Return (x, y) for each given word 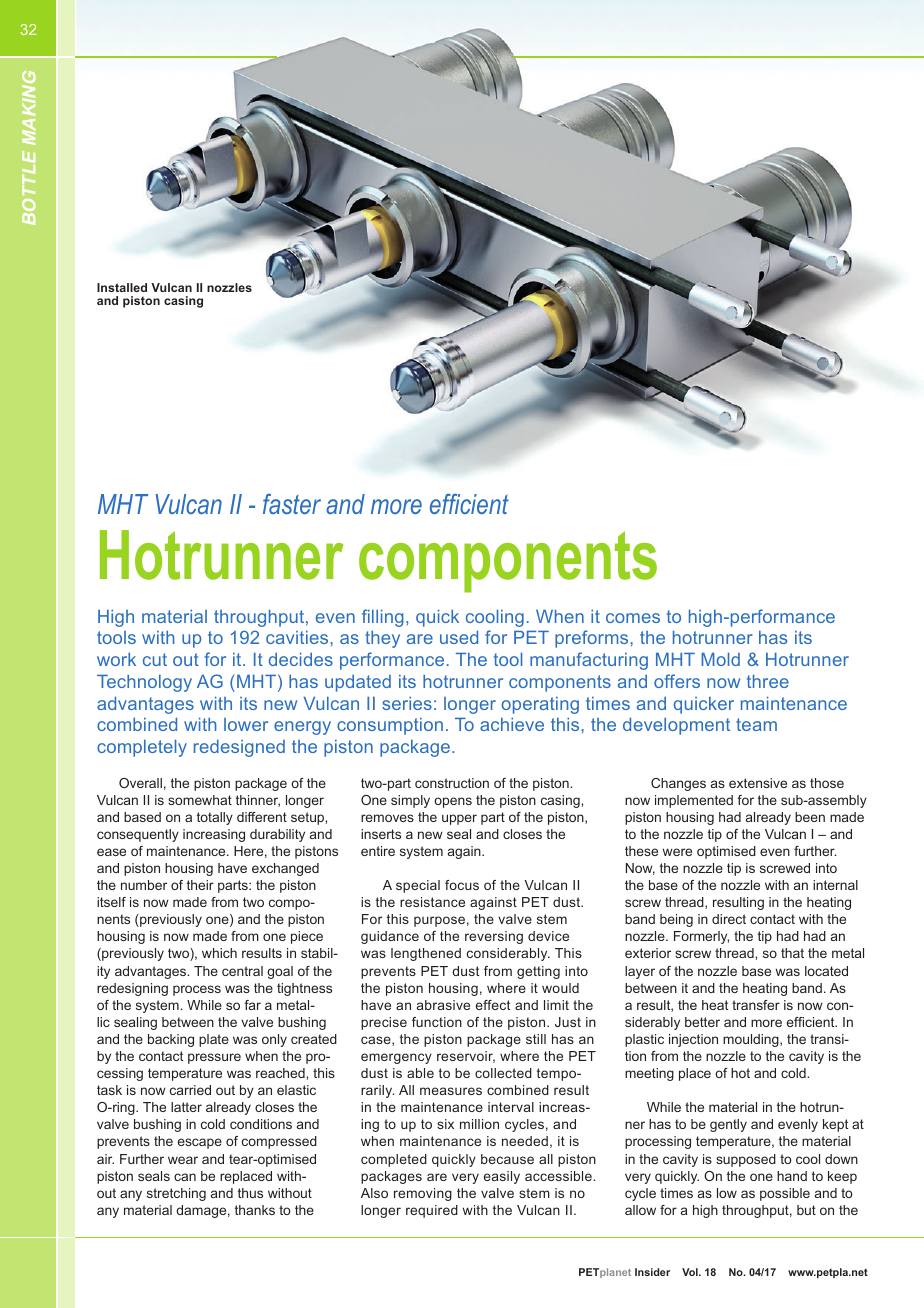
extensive (758, 783)
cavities (297, 637)
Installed (122, 287)
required (432, 1211)
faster (292, 504)
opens (453, 802)
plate (214, 1040)
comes (633, 618)
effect (493, 1005)
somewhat (200, 800)
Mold (720, 659)
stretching (176, 1194)
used (459, 637)
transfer (756, 1005)
